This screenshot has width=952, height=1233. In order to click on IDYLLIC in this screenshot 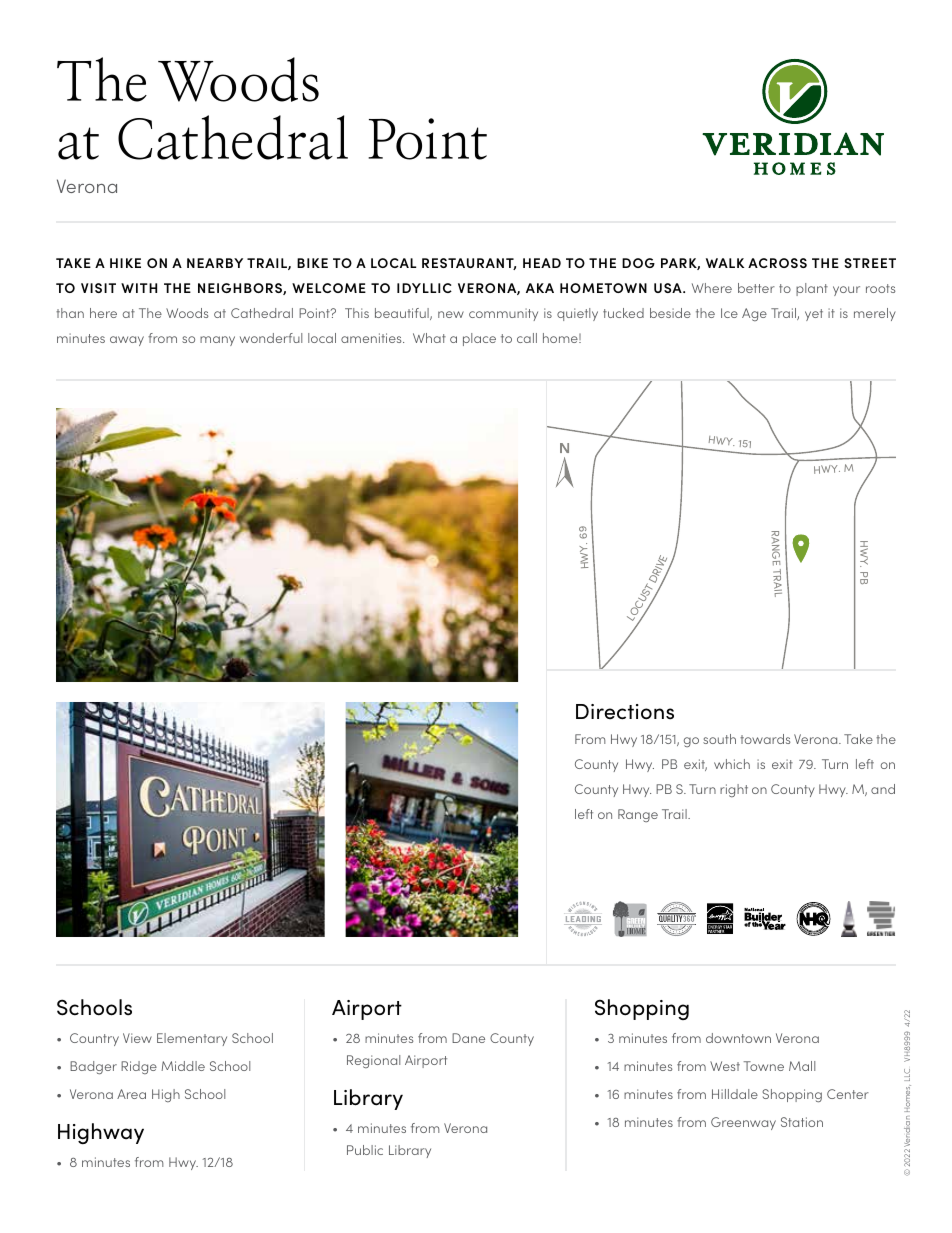, I will do `click(424, 288)`.
